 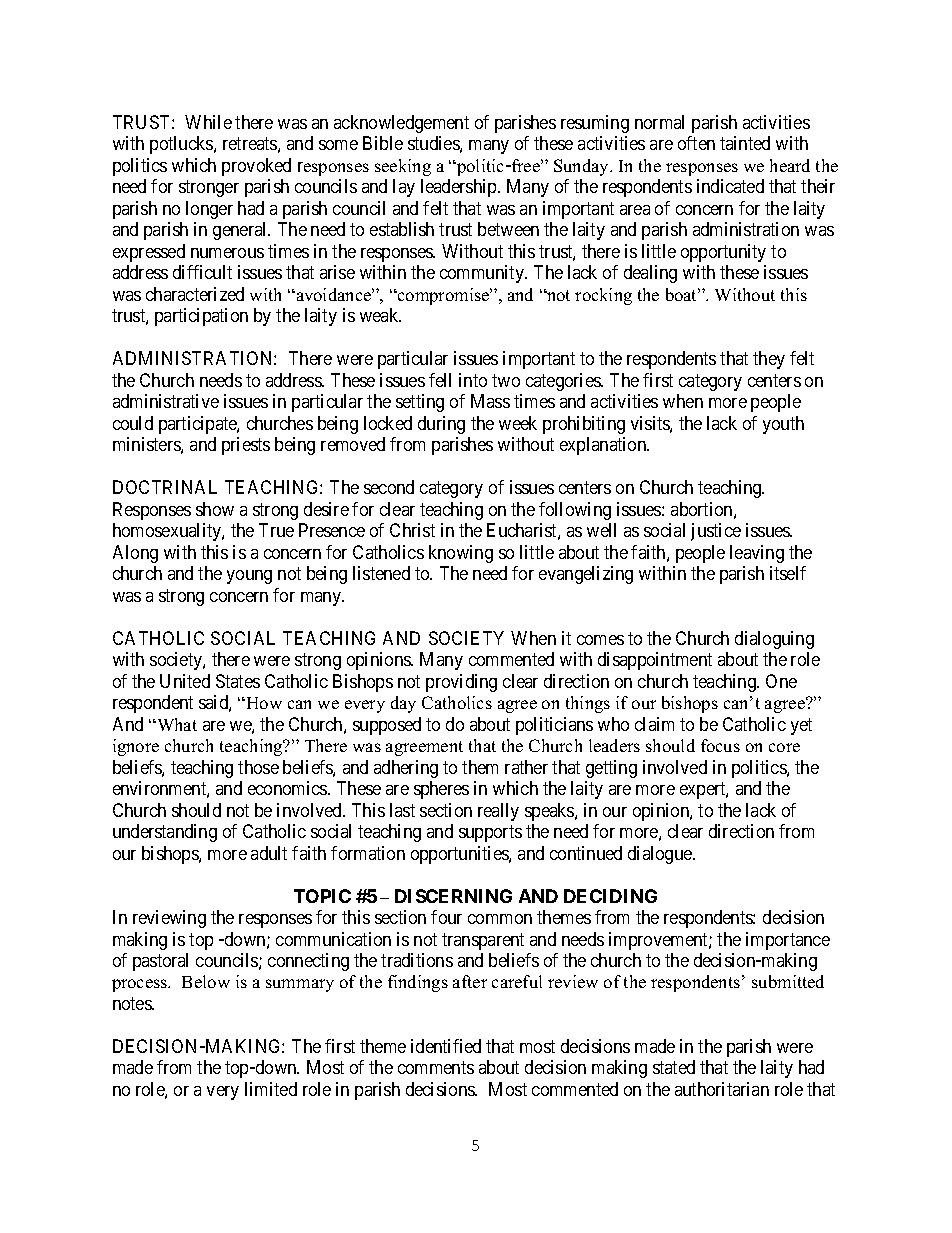 I want to click on dialogue, so click(x=661, y=855).
